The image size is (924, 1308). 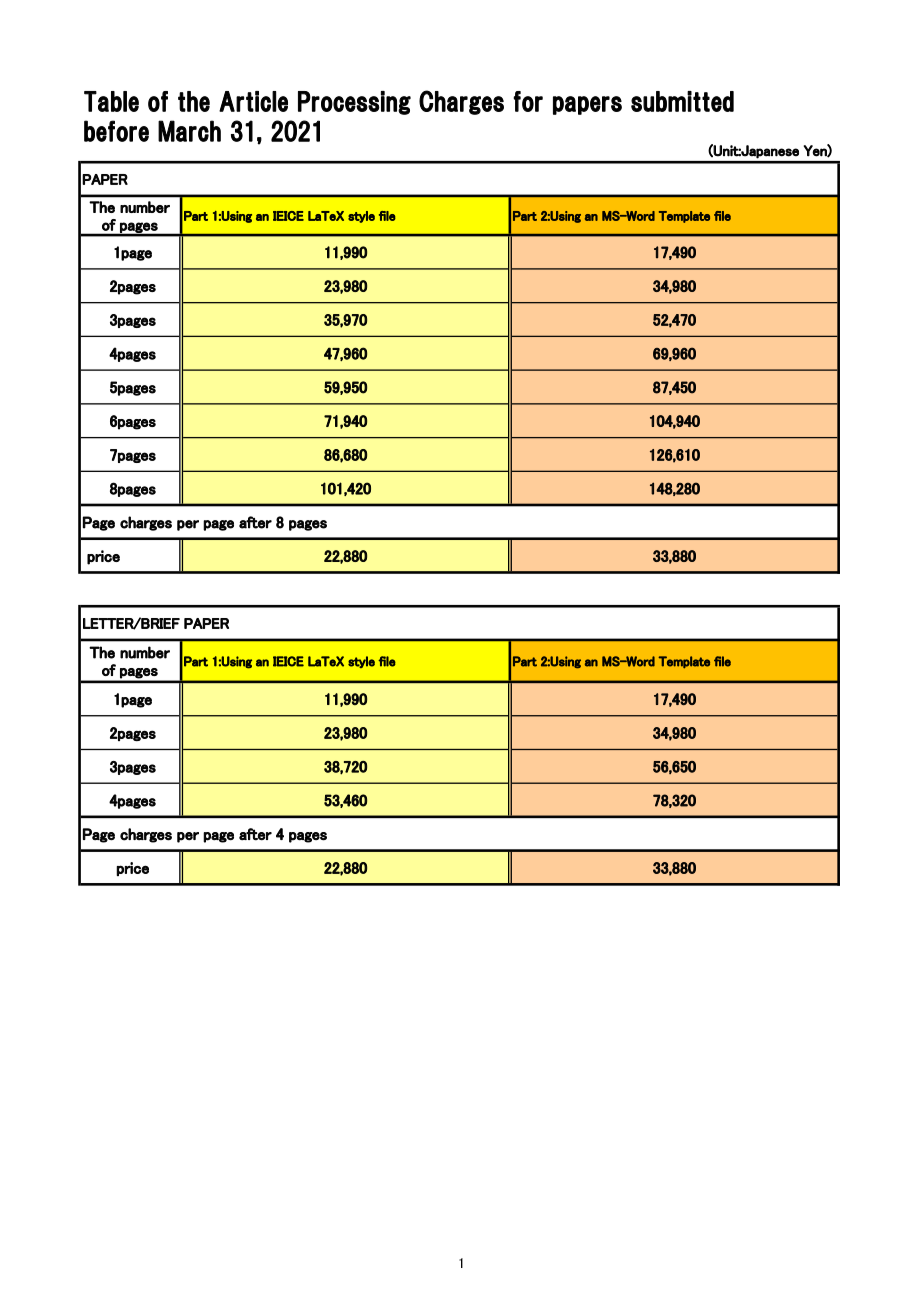 What do you see at coordinates (354, 103) in the page?
I see `Processing` at bounding box center [354, 103].
